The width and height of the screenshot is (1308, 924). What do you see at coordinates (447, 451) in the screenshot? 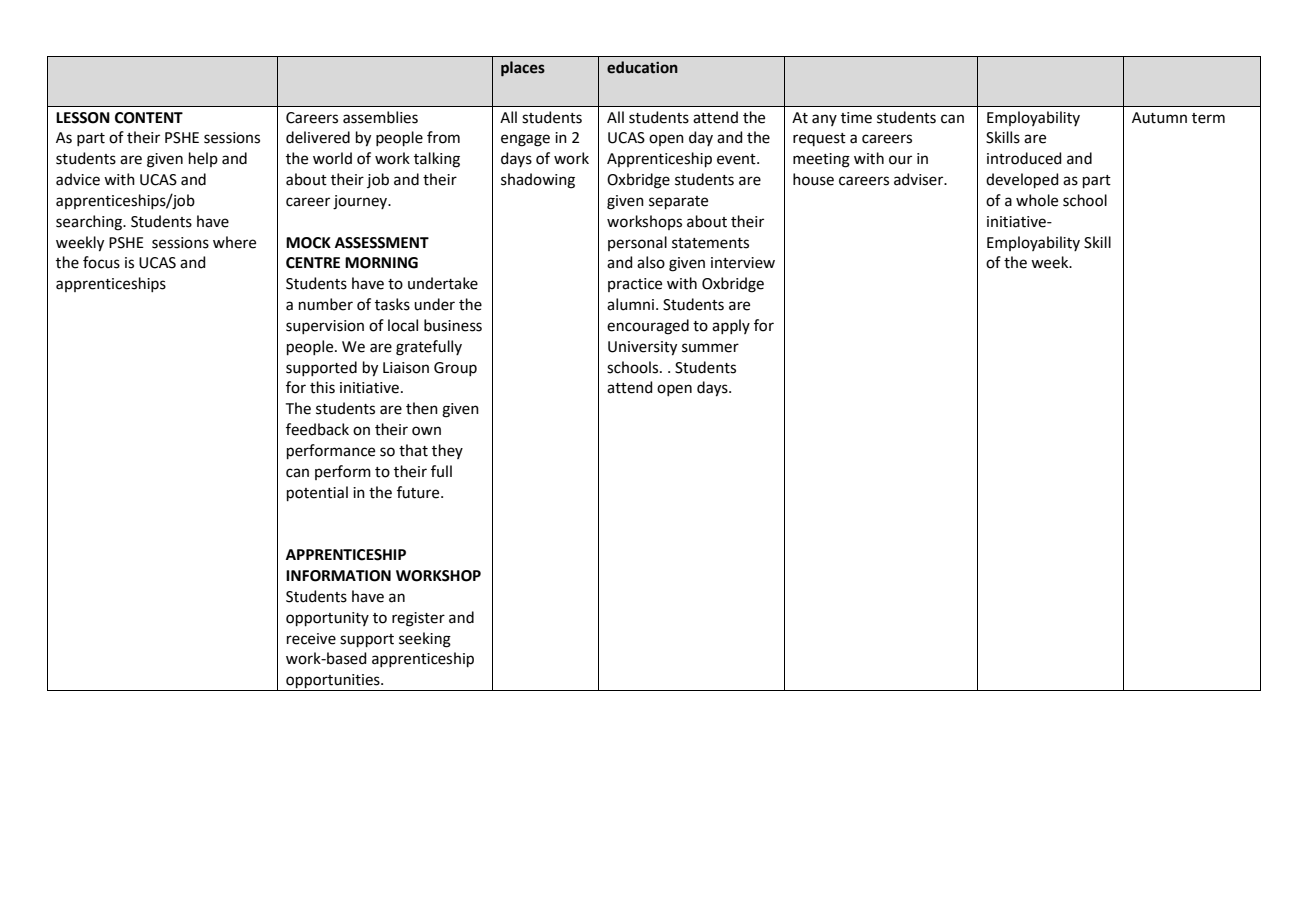
I see `they` at bounding box center [447, 451].
